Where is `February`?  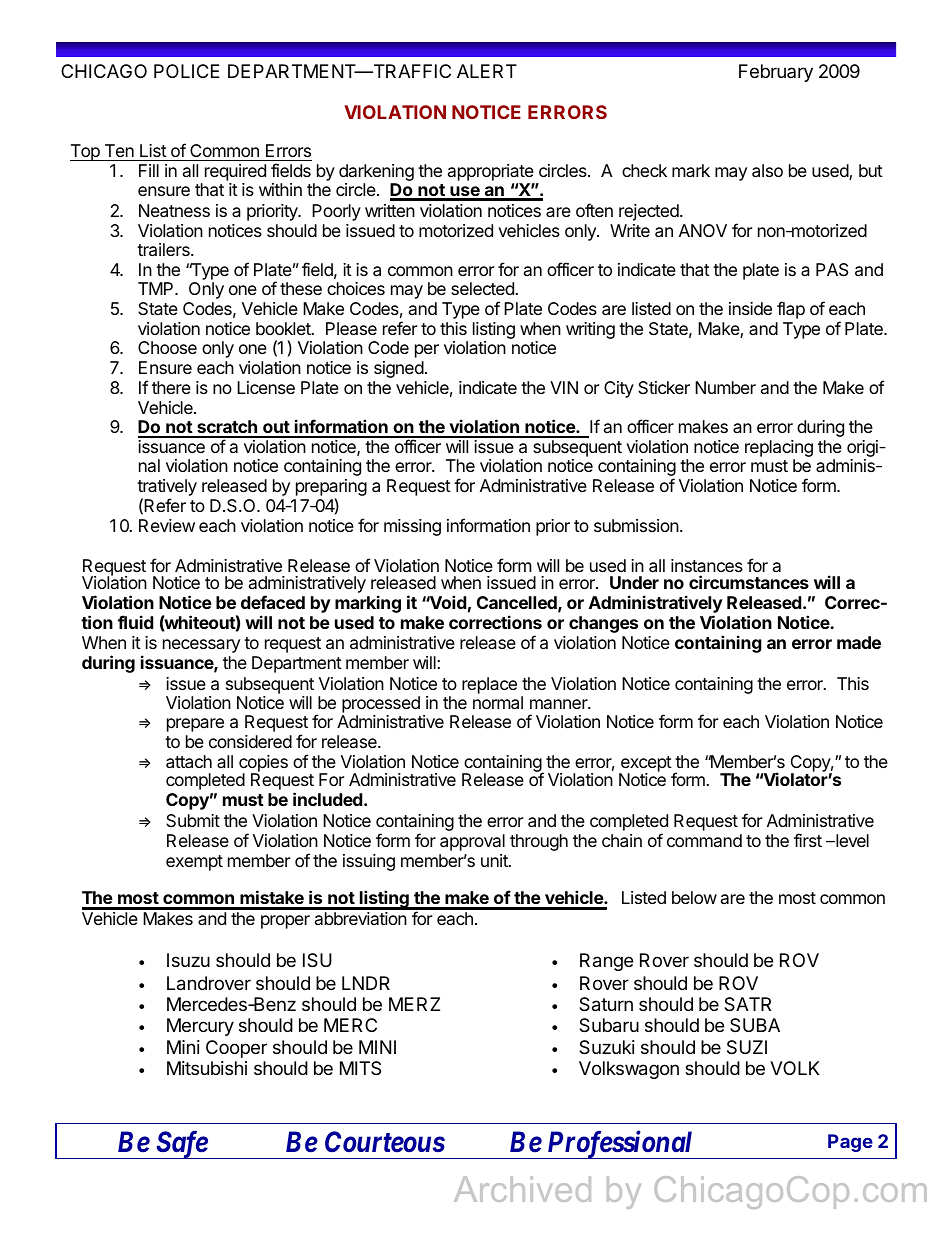 February is located at coordinates (776, 73).
